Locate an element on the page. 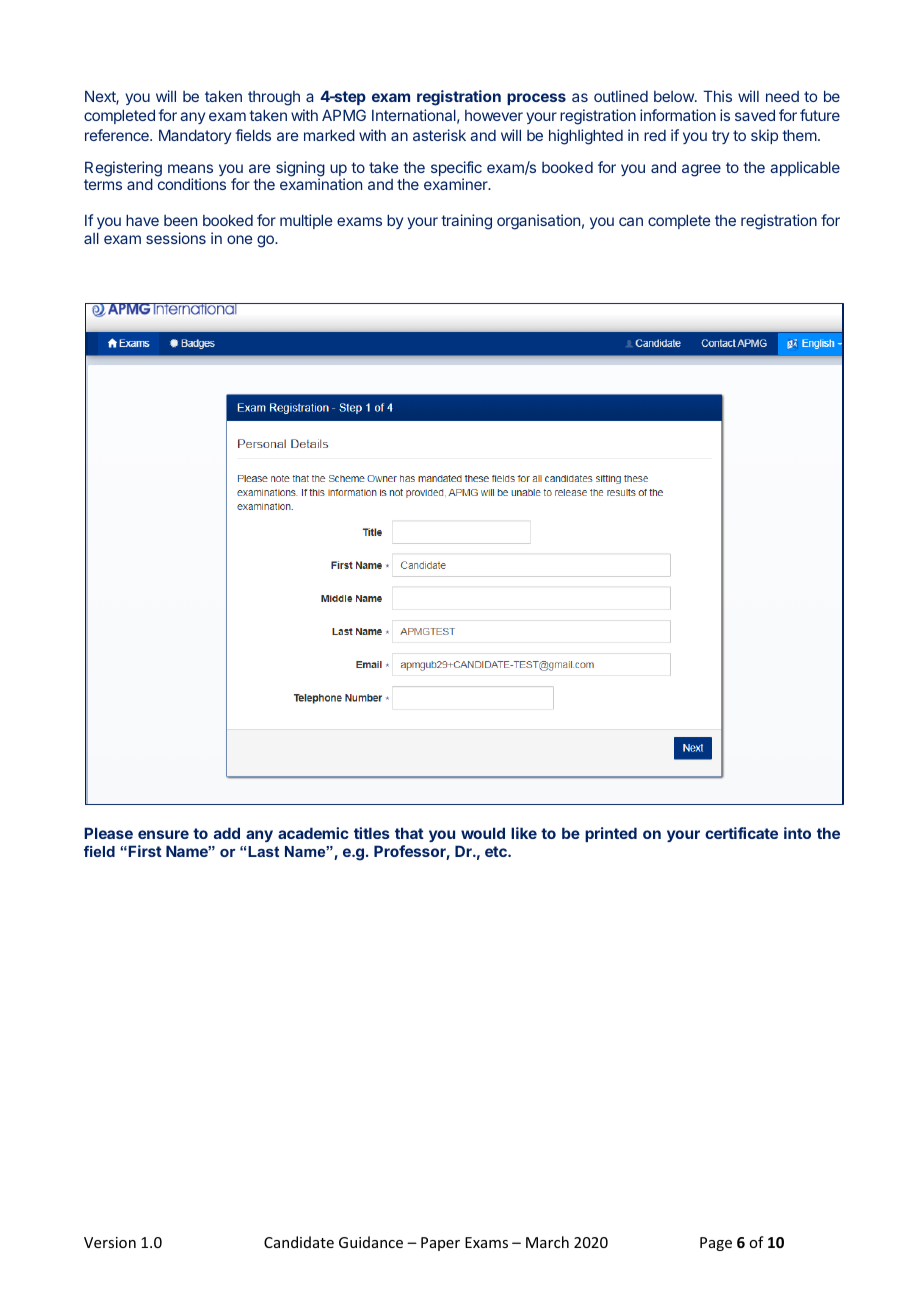 This document has width=924, height=1308. try is located at coordinates (720, 137).
